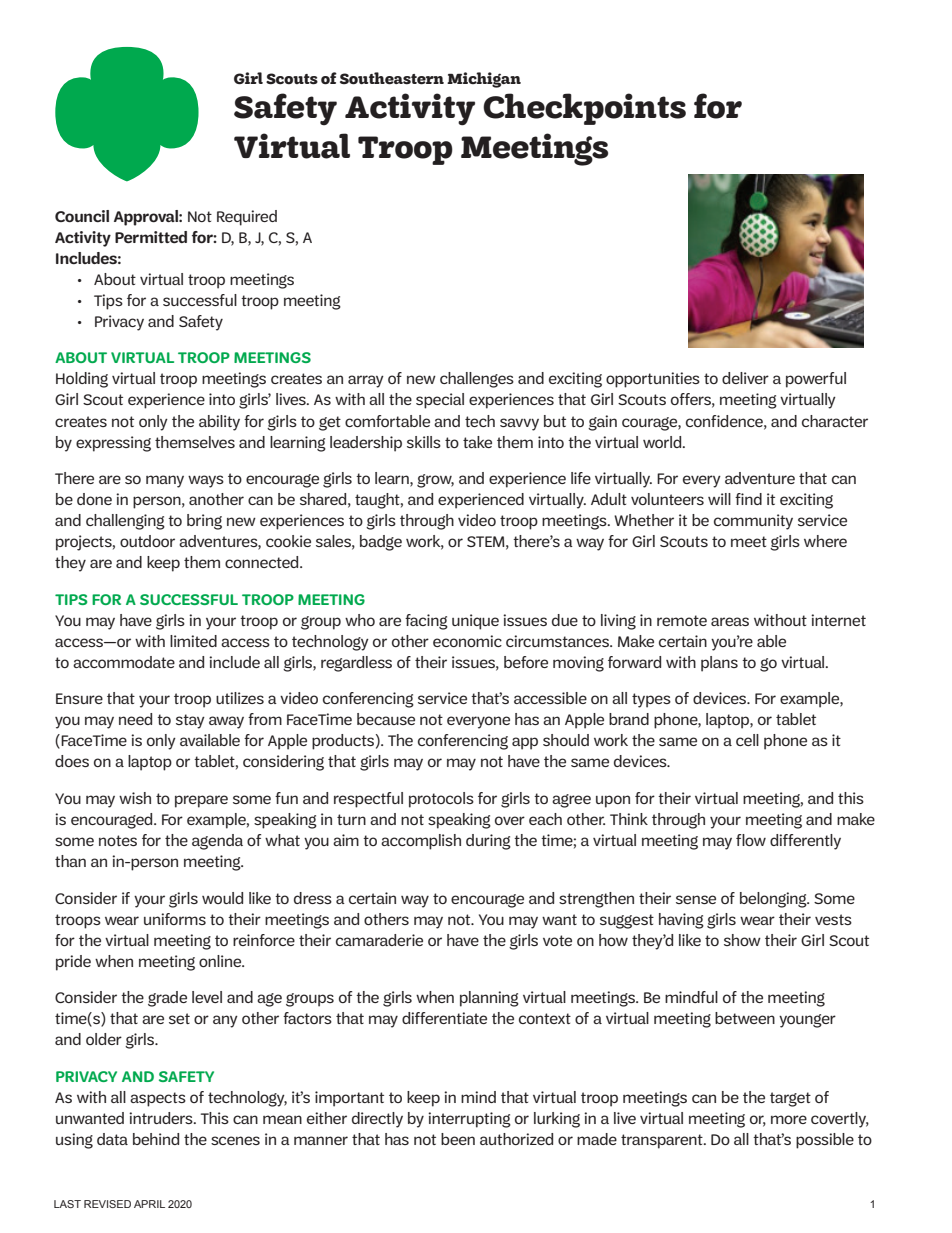 Image resolution: width=952 pixels, height=1233 pixels. I want to click on camaraderie, so click(379, 940).
